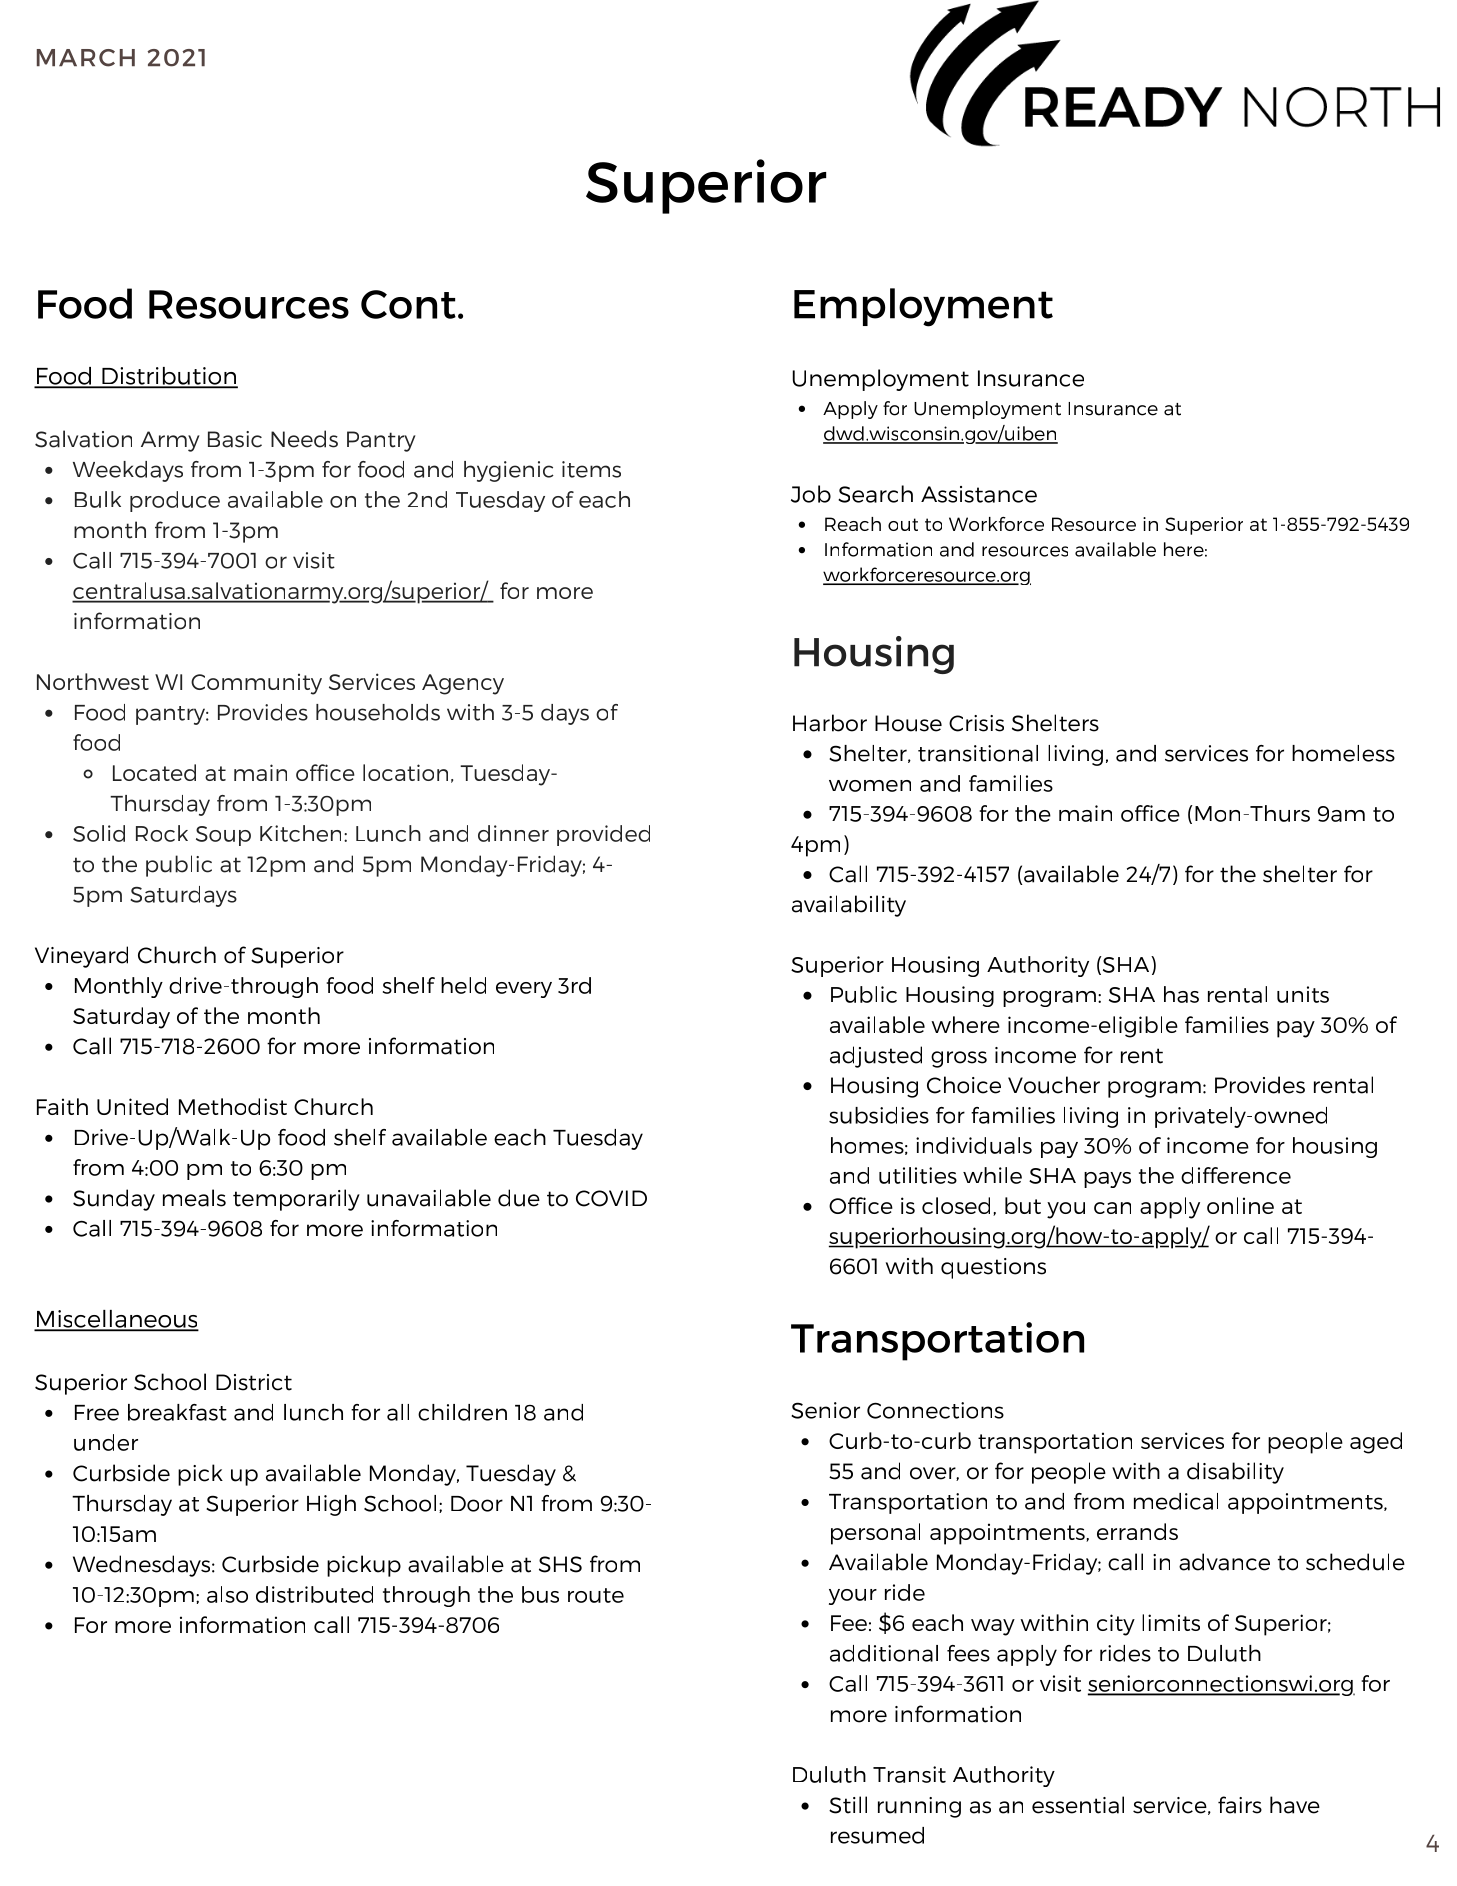 The width and height of the page is (1457, 1886). What do you see at coordinates (175, 501) in the page?
I see `produce` at bounding box center [175, 501].
